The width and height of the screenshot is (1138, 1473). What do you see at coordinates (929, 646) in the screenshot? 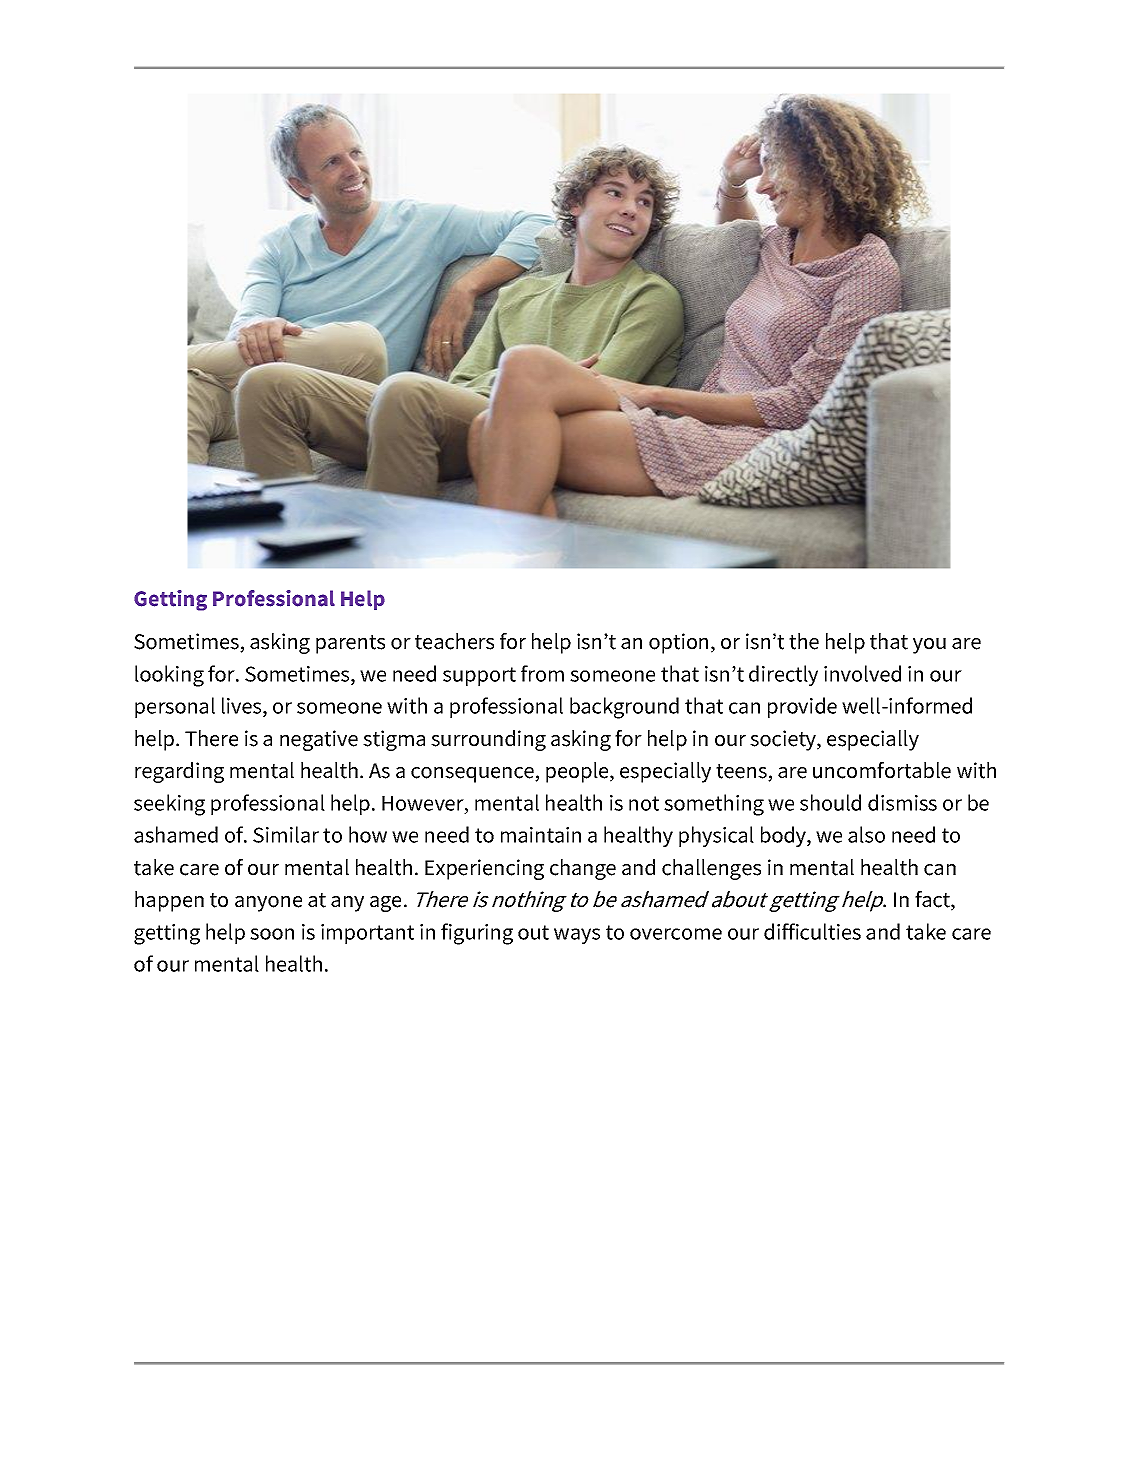
I see `you` at bounding box center [929, 646].
